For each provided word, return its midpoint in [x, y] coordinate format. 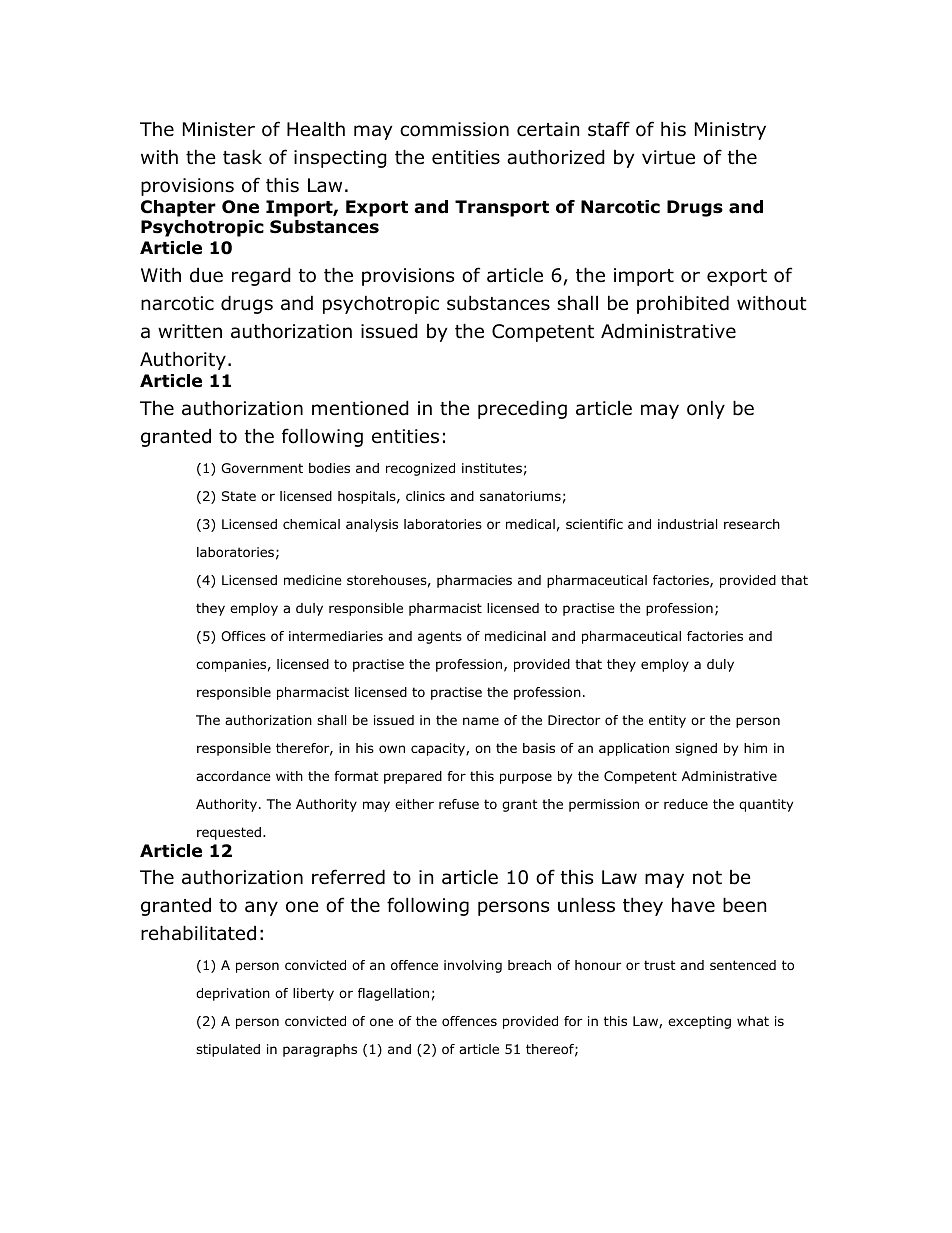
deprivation [233, 994]
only [706, 409]
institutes [492, 468]
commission [454, 129]
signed [696, 749]
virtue [668, 157]
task [242, 157]
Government [262, 468]
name [481, 721]
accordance [233, 776]
